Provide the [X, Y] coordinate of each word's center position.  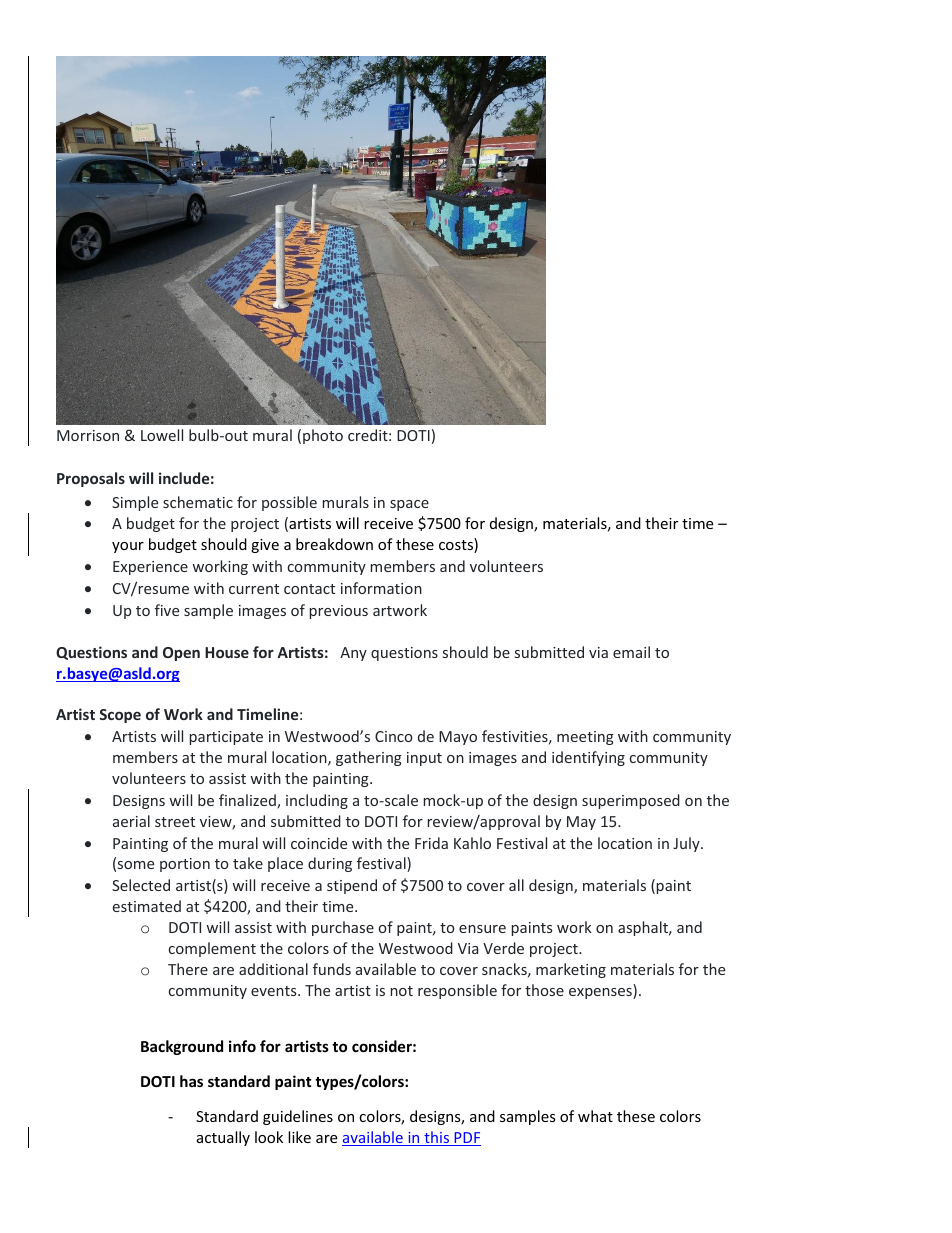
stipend [352, 886]
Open [181, 654]
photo [323, 436]
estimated [147, 906]
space [409, 505]
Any [353, 654]
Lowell [162, 435]
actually [223, 1138]
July [687, 844]
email [631, 652]
